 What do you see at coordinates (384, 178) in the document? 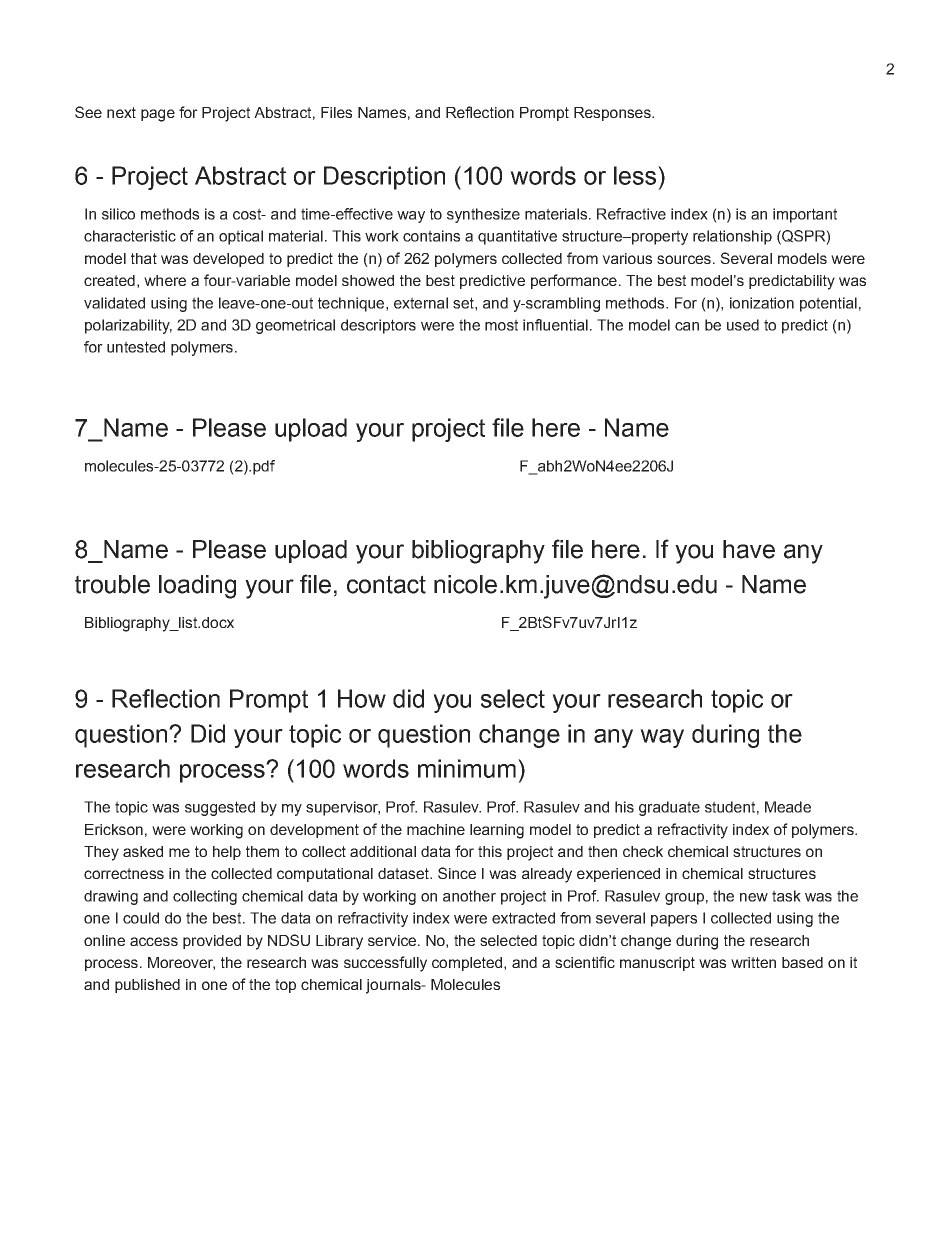
I see `Description` at bounding box center [384, 178].
